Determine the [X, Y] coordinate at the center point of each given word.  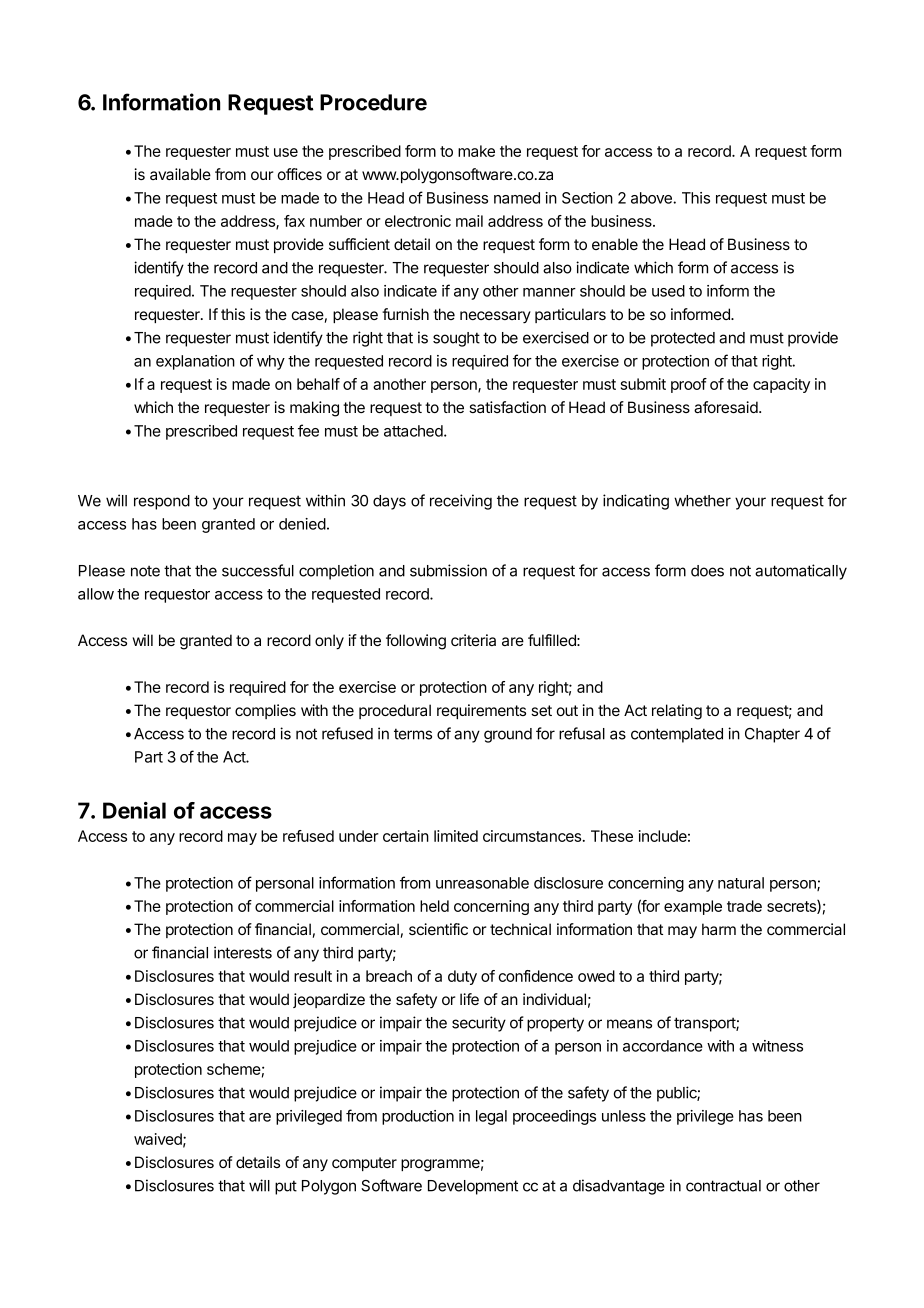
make [476, 151]
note [145, 571]
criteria [473, 640]
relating [677, 712]
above [652, 198]
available [180, 174]
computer [364, 1164]
